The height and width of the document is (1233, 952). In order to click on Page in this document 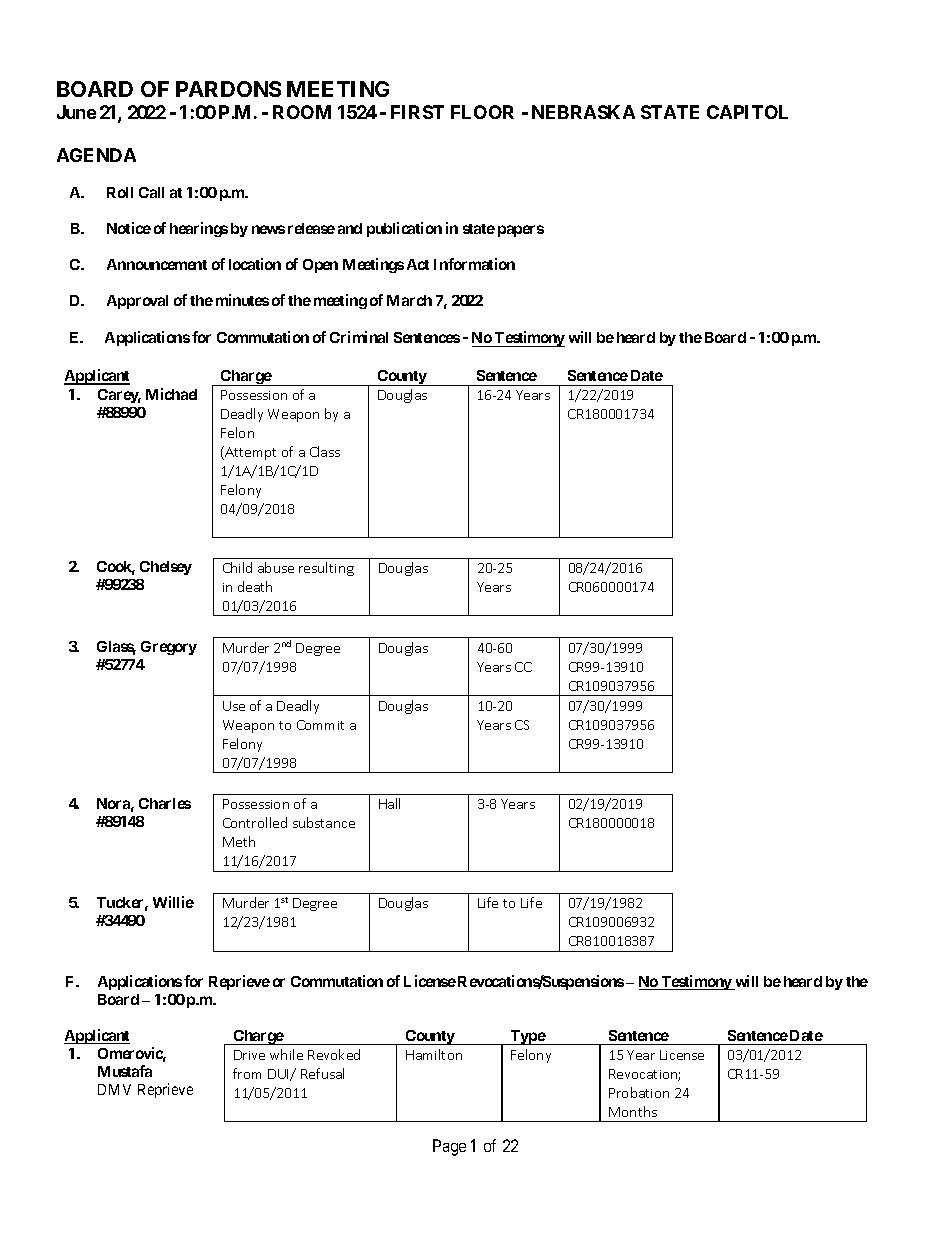, I will do `click(449, 1147)`.
